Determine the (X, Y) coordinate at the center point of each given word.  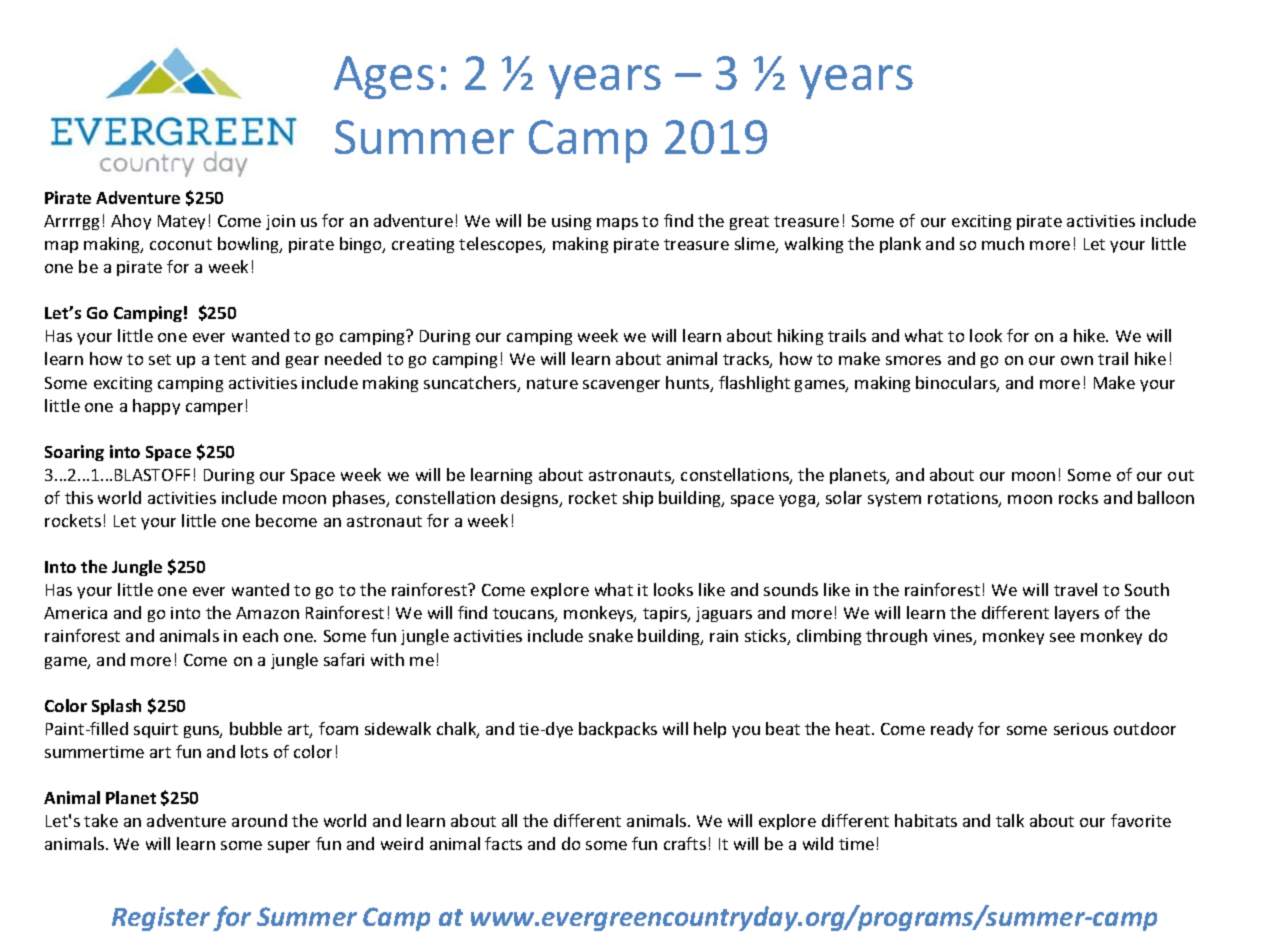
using (571, 222)
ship (638, 499)
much (1003, 243)
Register (161, 919)
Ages (384, 77)
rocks (1078, 497)
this (79, 497)
